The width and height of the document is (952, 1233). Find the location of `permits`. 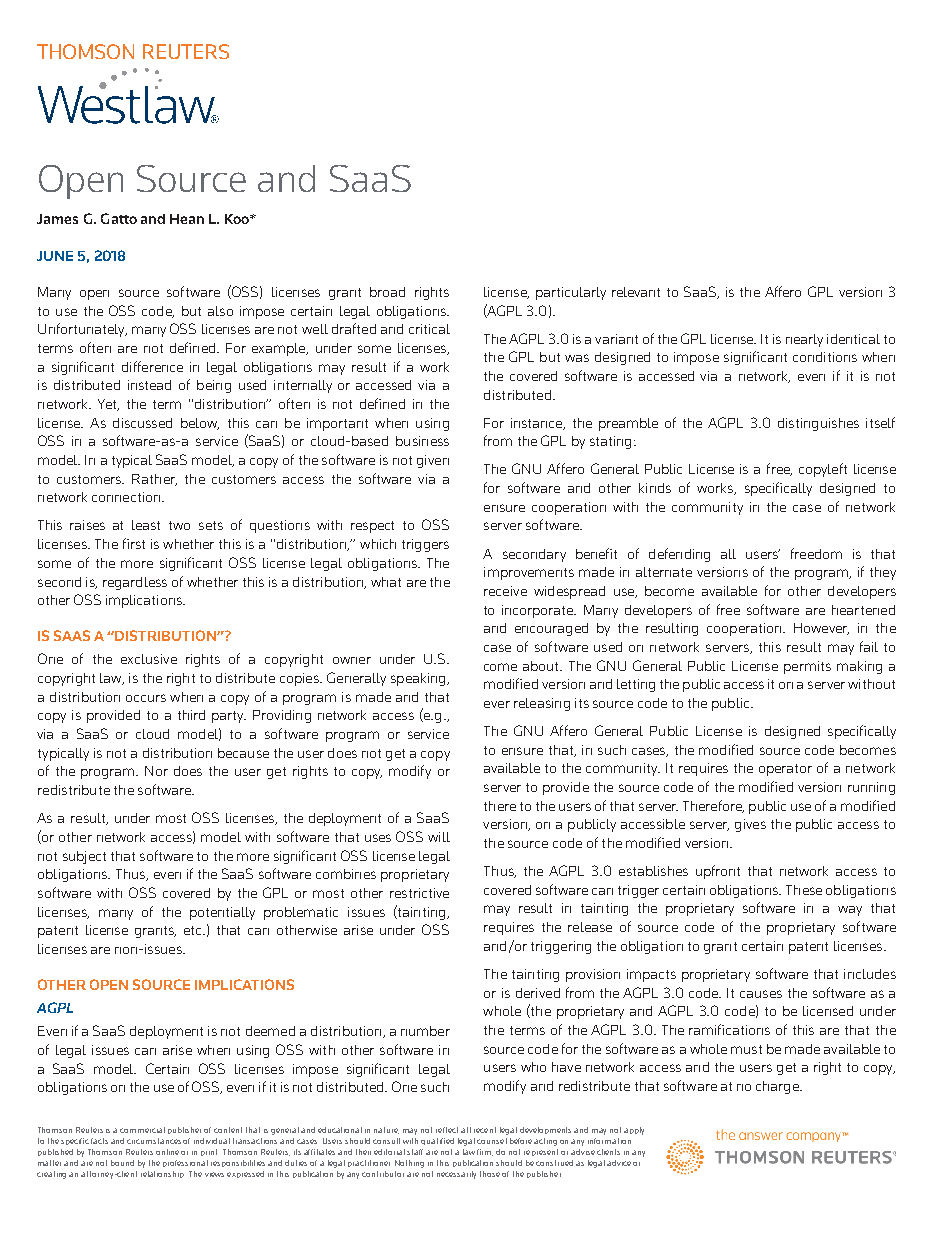

permits is located at coordinates (807, 667).
